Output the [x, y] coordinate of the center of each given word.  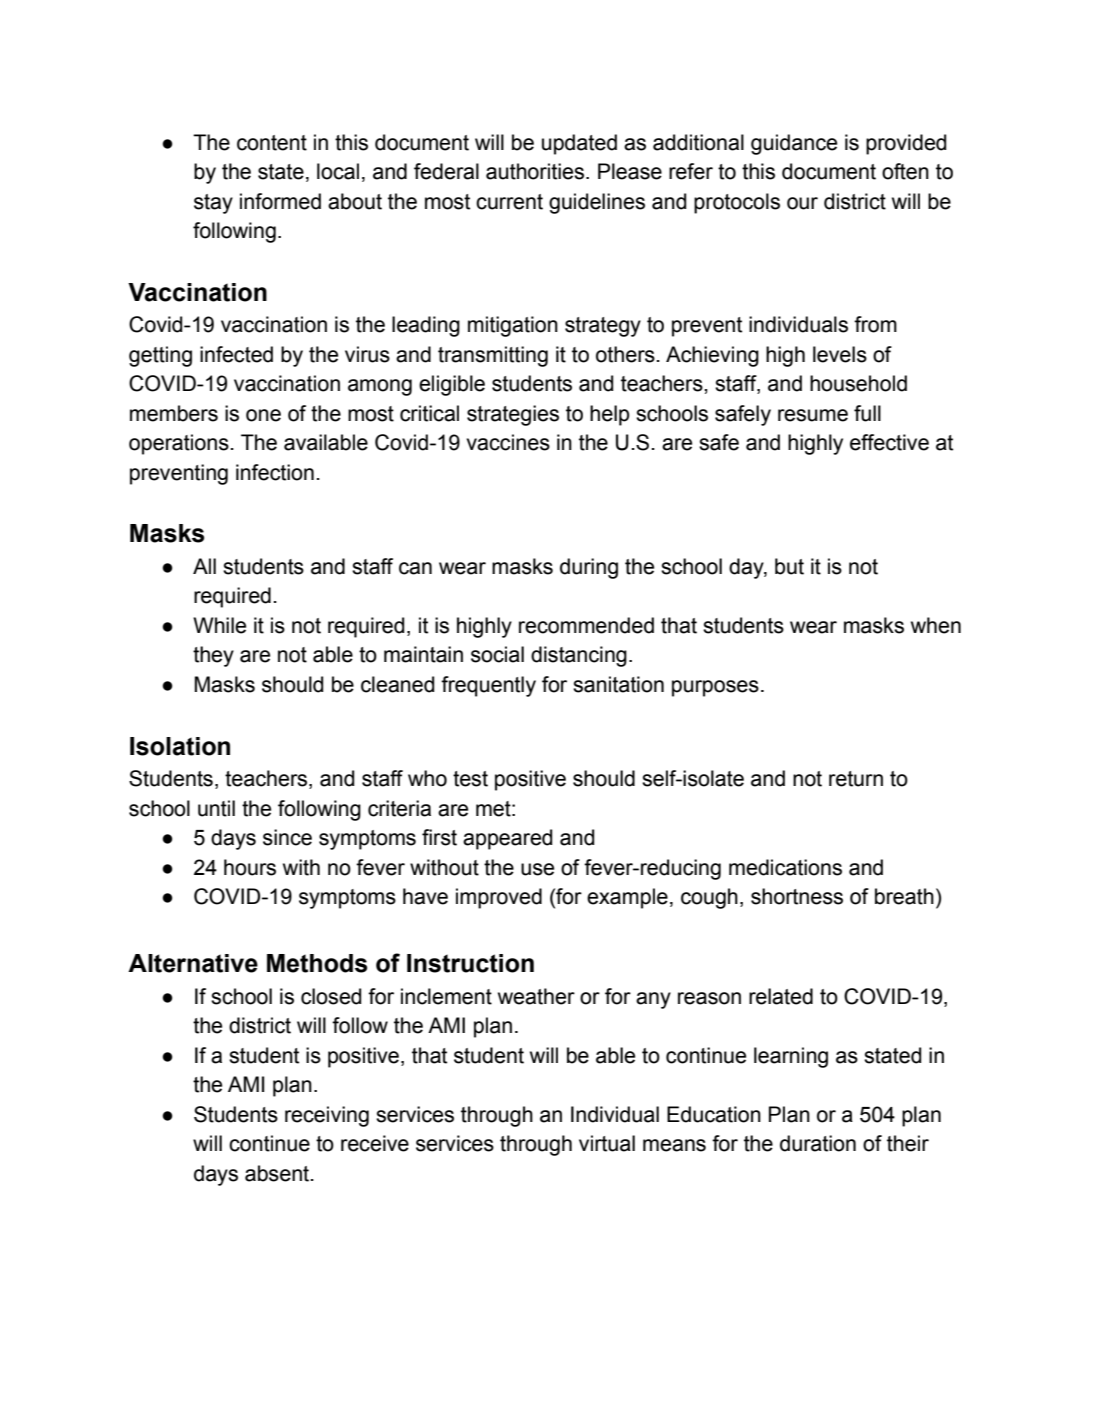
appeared [507, 839]
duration [818, 1143]
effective [889, 442]
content [272, 143]
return [856, 779]
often [905, 171]
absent [278, 1173]
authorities [536, 171]
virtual [607, 1143]
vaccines [508, 442]
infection [275, 472]
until [216, 808]
